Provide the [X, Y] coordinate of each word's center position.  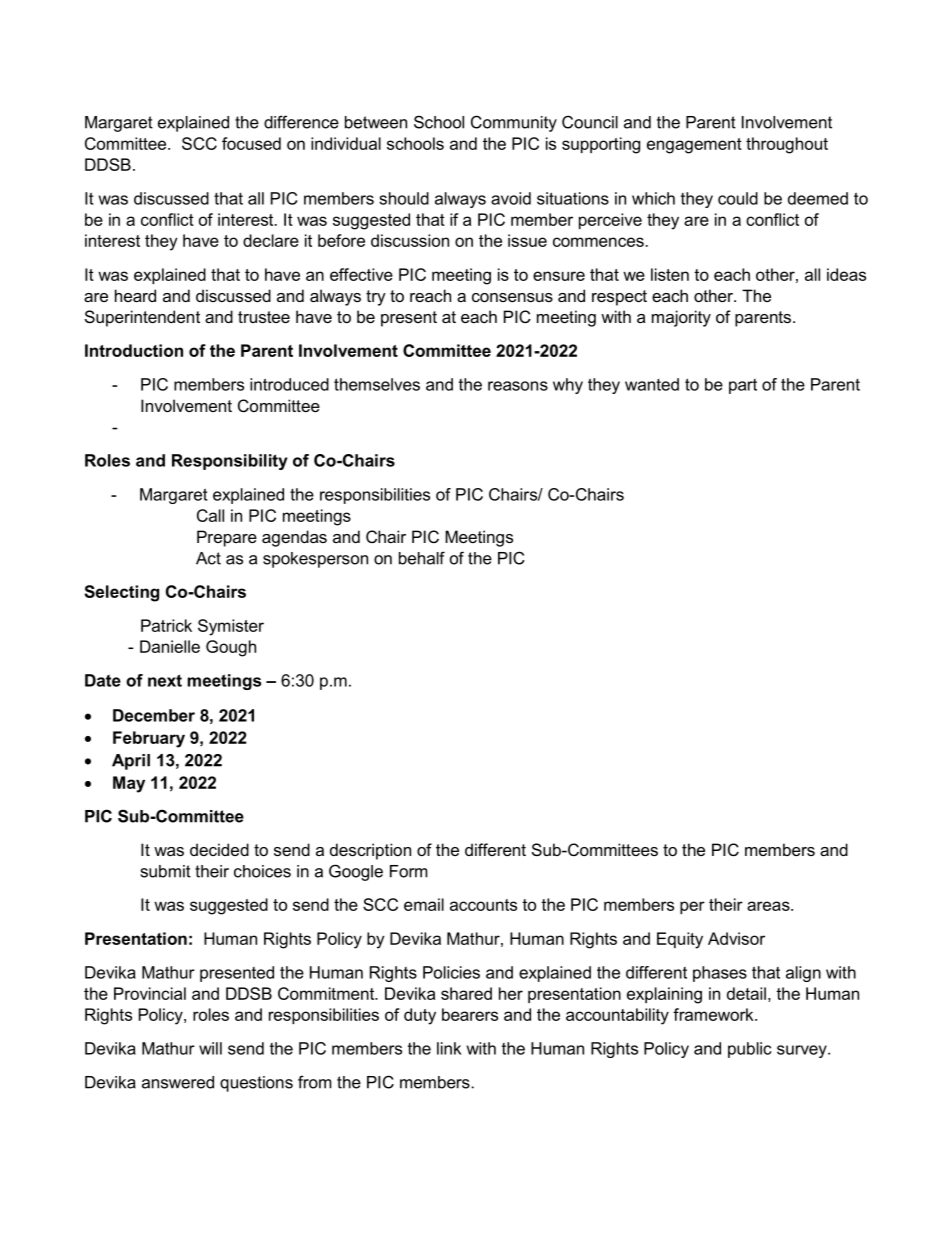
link [449, 1048]
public [750, 1050]
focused [251, 143]
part [743, 386]
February [149, 739]
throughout [787, 145]
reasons [518, 386]
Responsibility [230, 462]
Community [514, 123]
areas [769, 906]
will [210, 1048]
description [370, 851]
